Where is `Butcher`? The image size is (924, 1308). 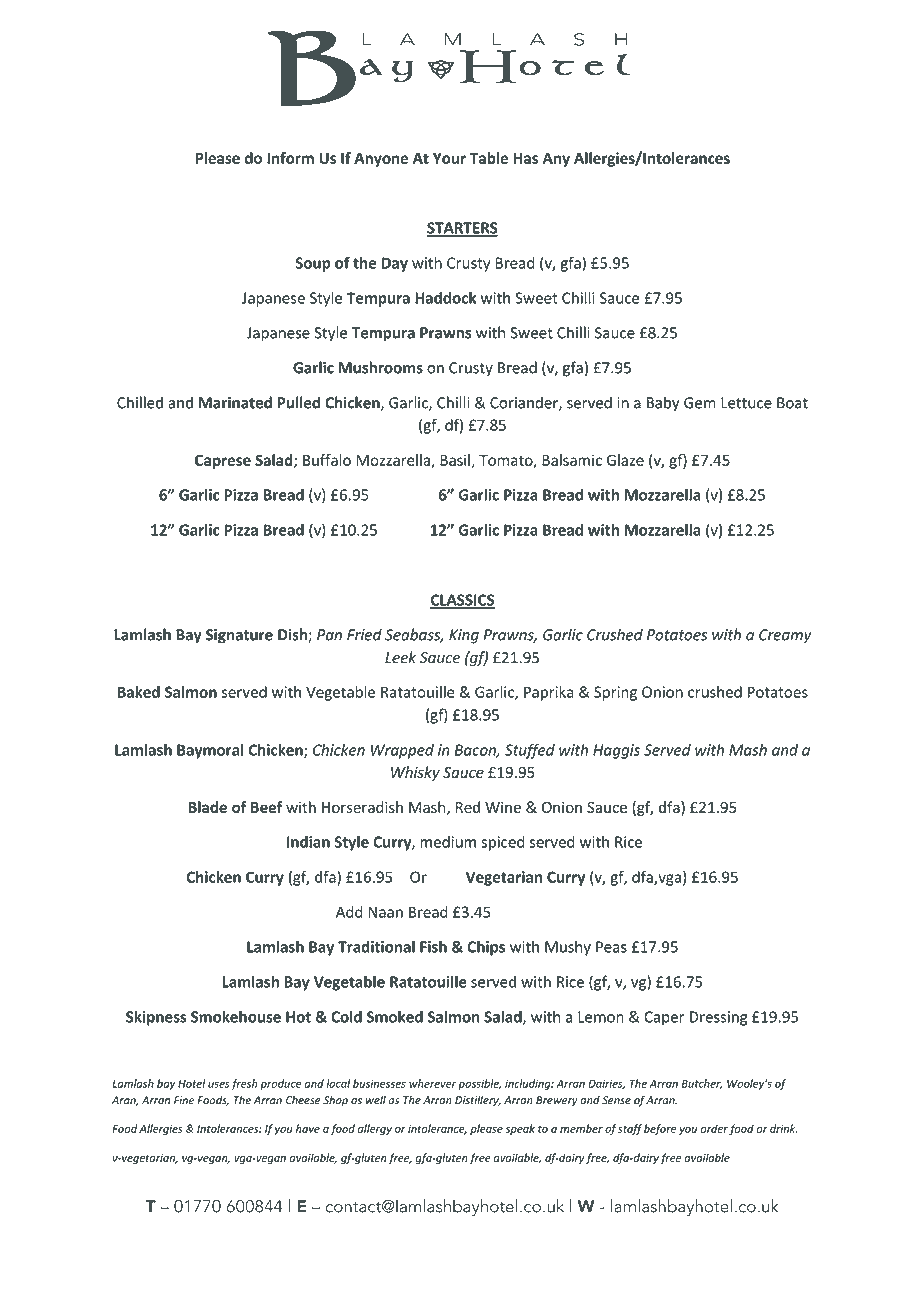 Butcher is located at coordinates (702, 1084).
